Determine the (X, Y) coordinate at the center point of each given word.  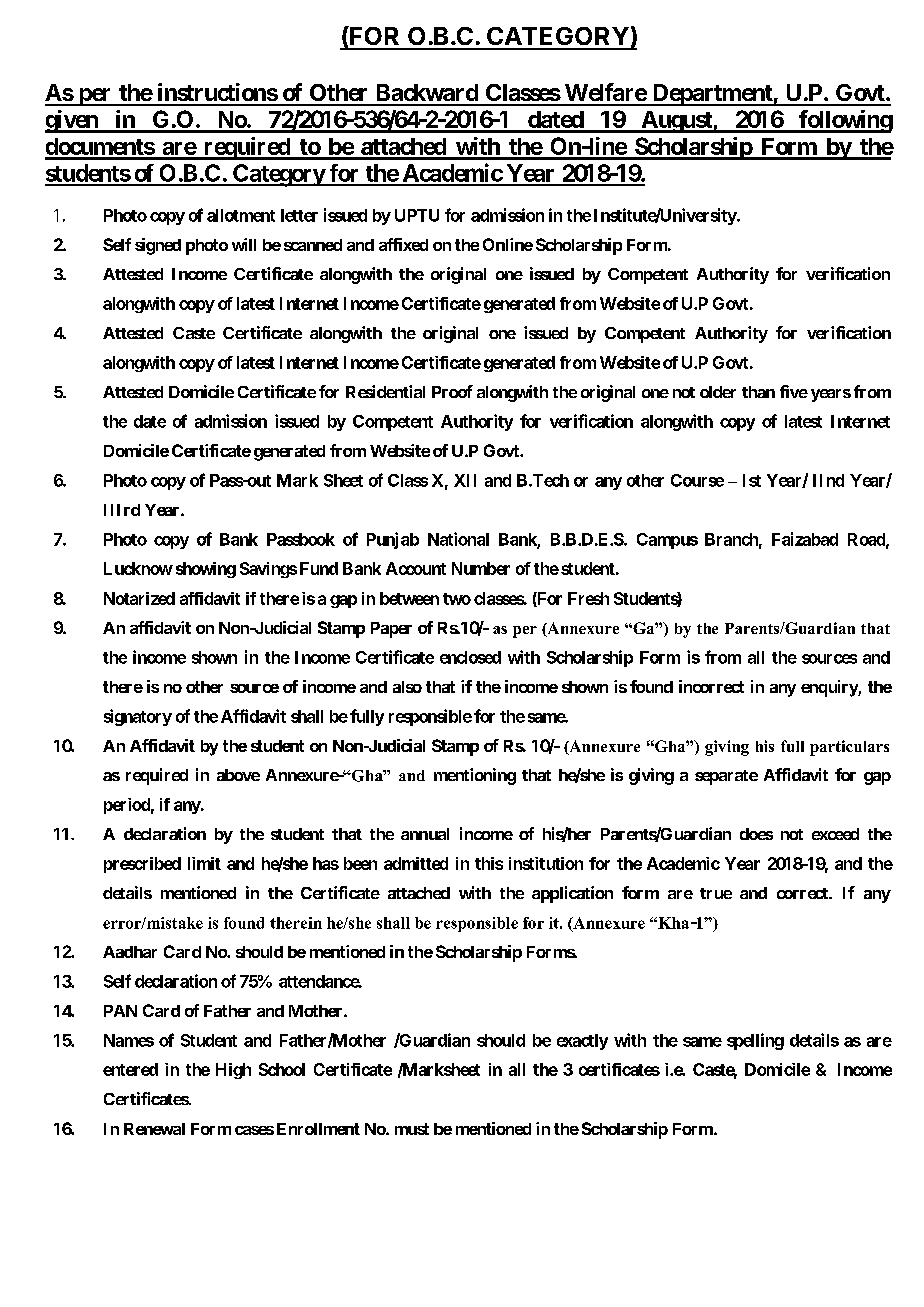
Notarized (139, 598)
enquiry (830, 688)
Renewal (154, 1129)
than (758, 392)
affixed (403, 244)
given (72, 121)
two (457, 599)
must (412, 1129)
